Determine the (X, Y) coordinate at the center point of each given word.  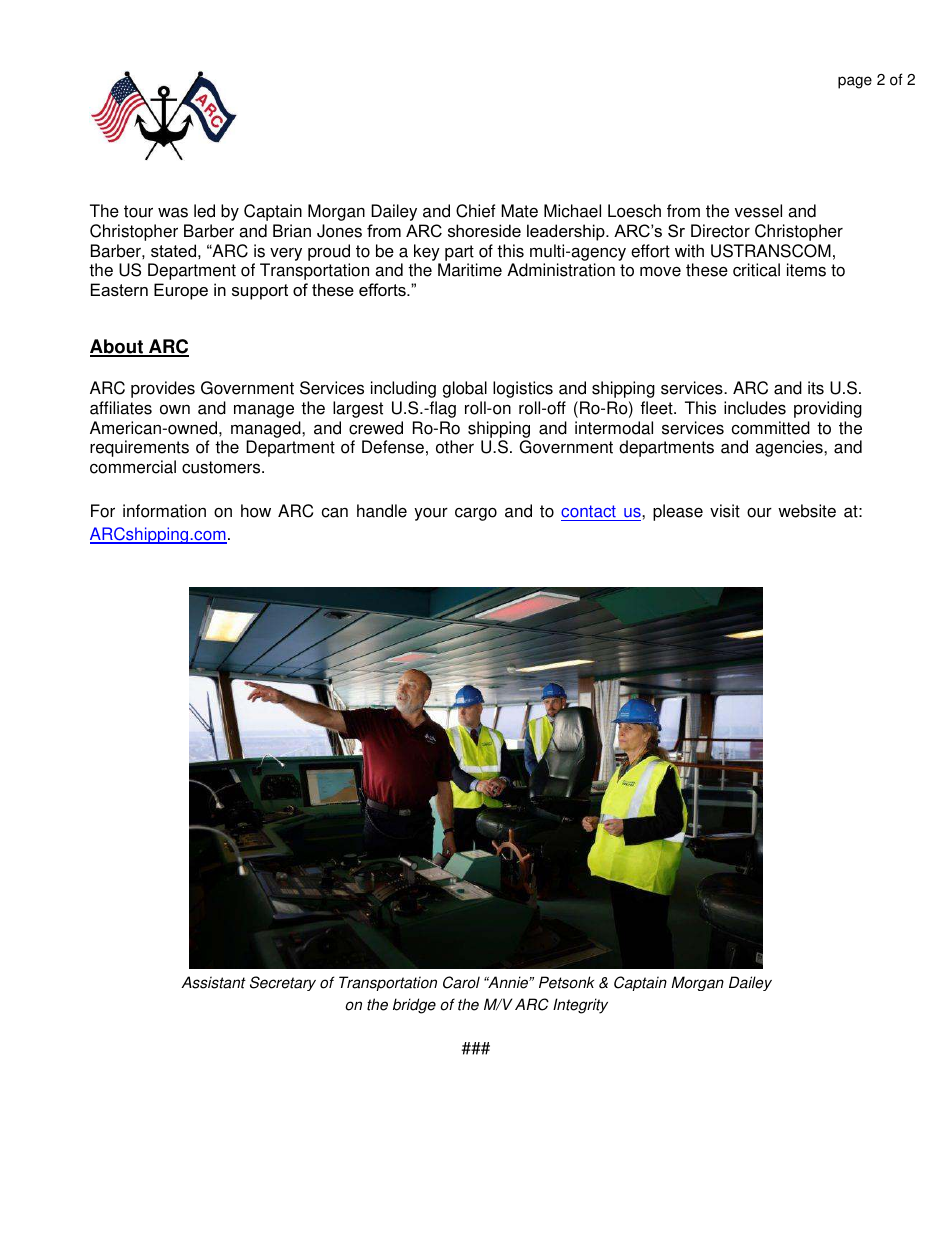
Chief (475, 211)
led (204, 211)
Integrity (580, 1006)
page (855, 82)
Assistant (213, 982)
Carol (461, 982)
